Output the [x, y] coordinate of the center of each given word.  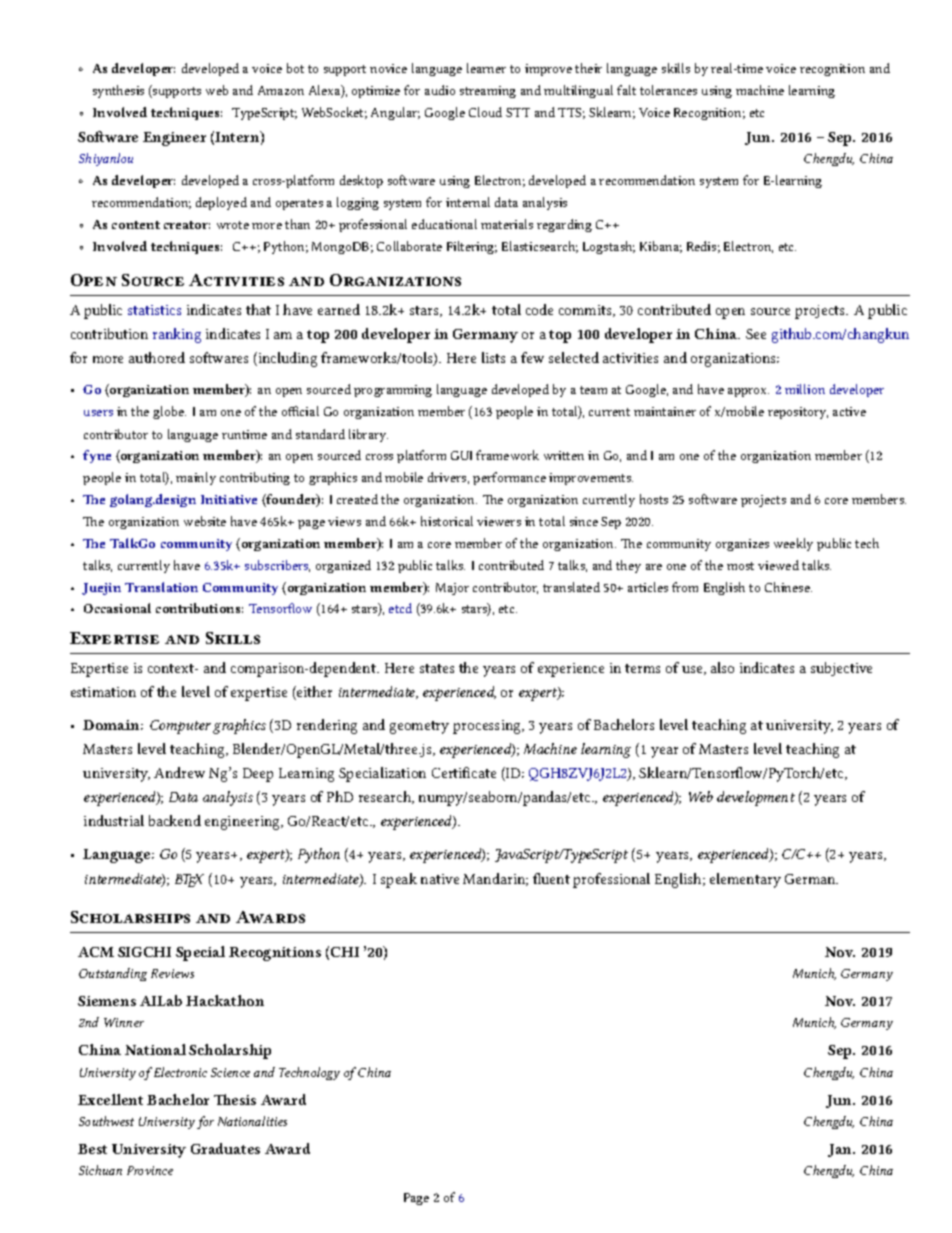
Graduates [225, 1148]
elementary [745, 880]
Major [452, 589]
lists [493, 357]
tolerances [668, 90]
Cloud [485, 112]
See [756, 334]
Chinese [788, 587]
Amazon [281, 90]
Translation [161, 587]
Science [230, 1072]
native [440, 879]
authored [157, 357]
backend [175, 820]
